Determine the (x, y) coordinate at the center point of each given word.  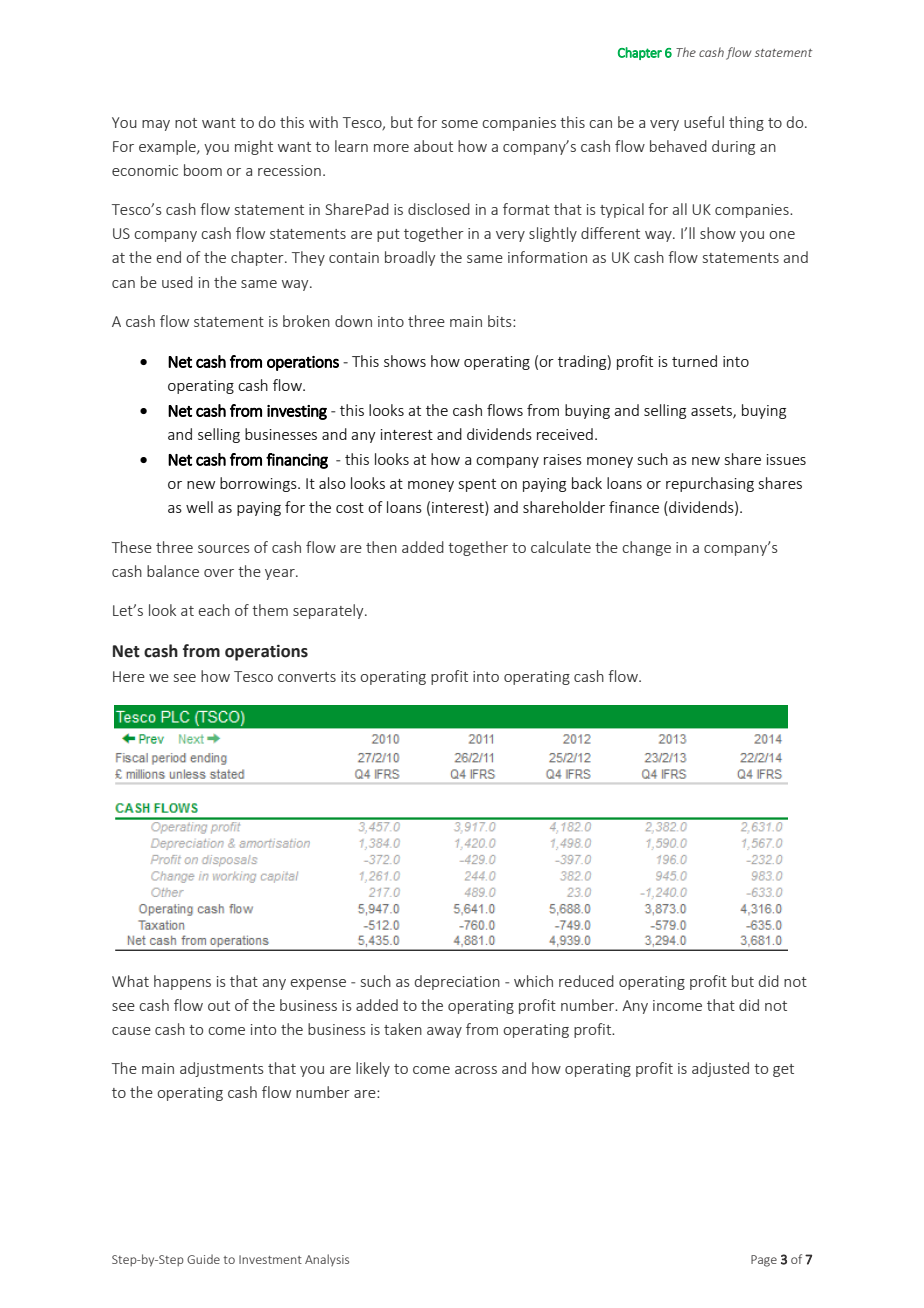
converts (307, 677)
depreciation (457, 982)
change (646, 548)
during (733, 147)
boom (203, 170)
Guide (203, 1259)
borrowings (259, 484)
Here (129, 676)
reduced (586, 981)
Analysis (327, 1260)
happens (182, 982)
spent (477, 485)
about (433, 146)
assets (712, 412)
